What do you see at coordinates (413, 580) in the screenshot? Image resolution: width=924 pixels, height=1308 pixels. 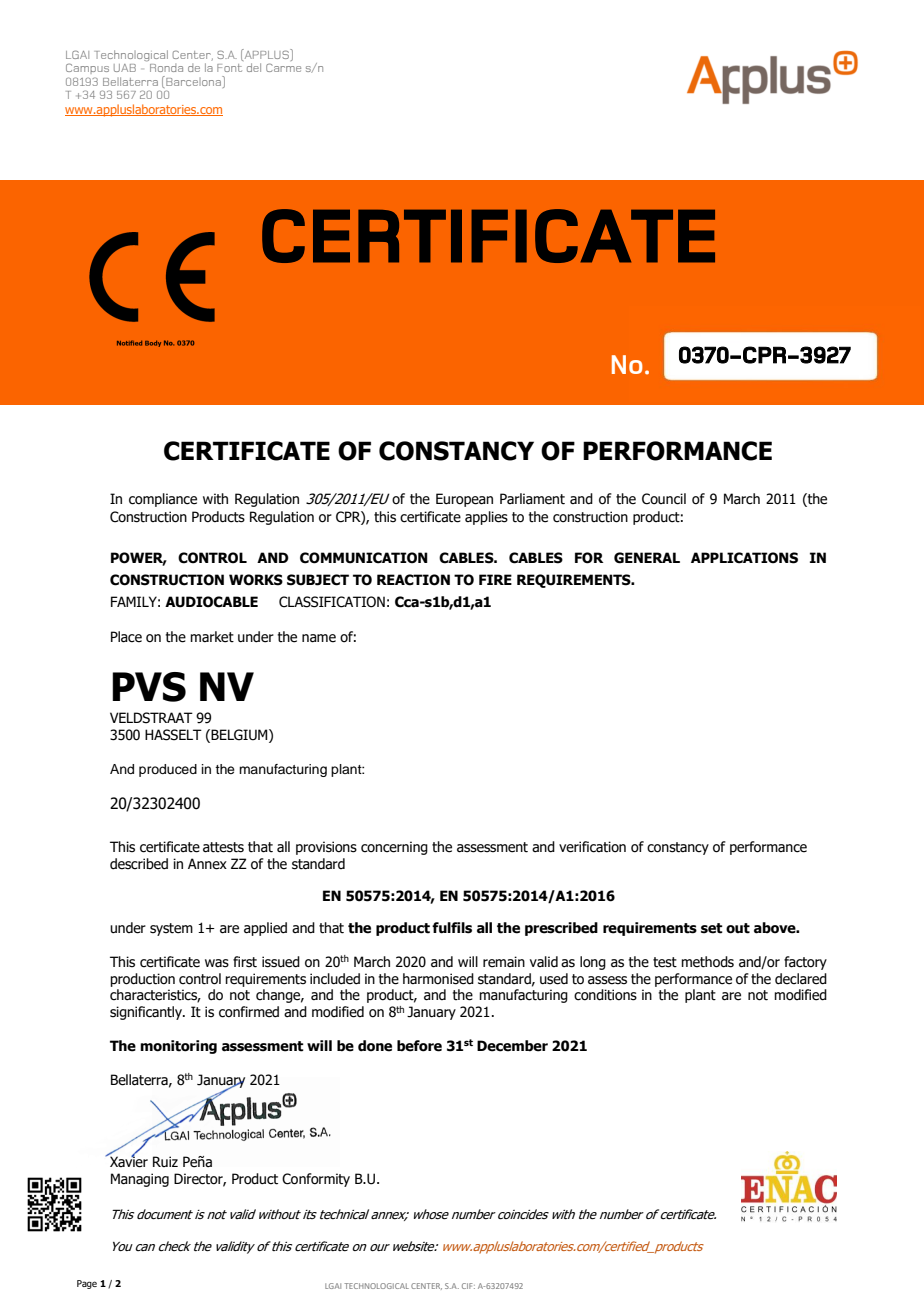 I see `REACTION` at bounding box center [413, 580].
